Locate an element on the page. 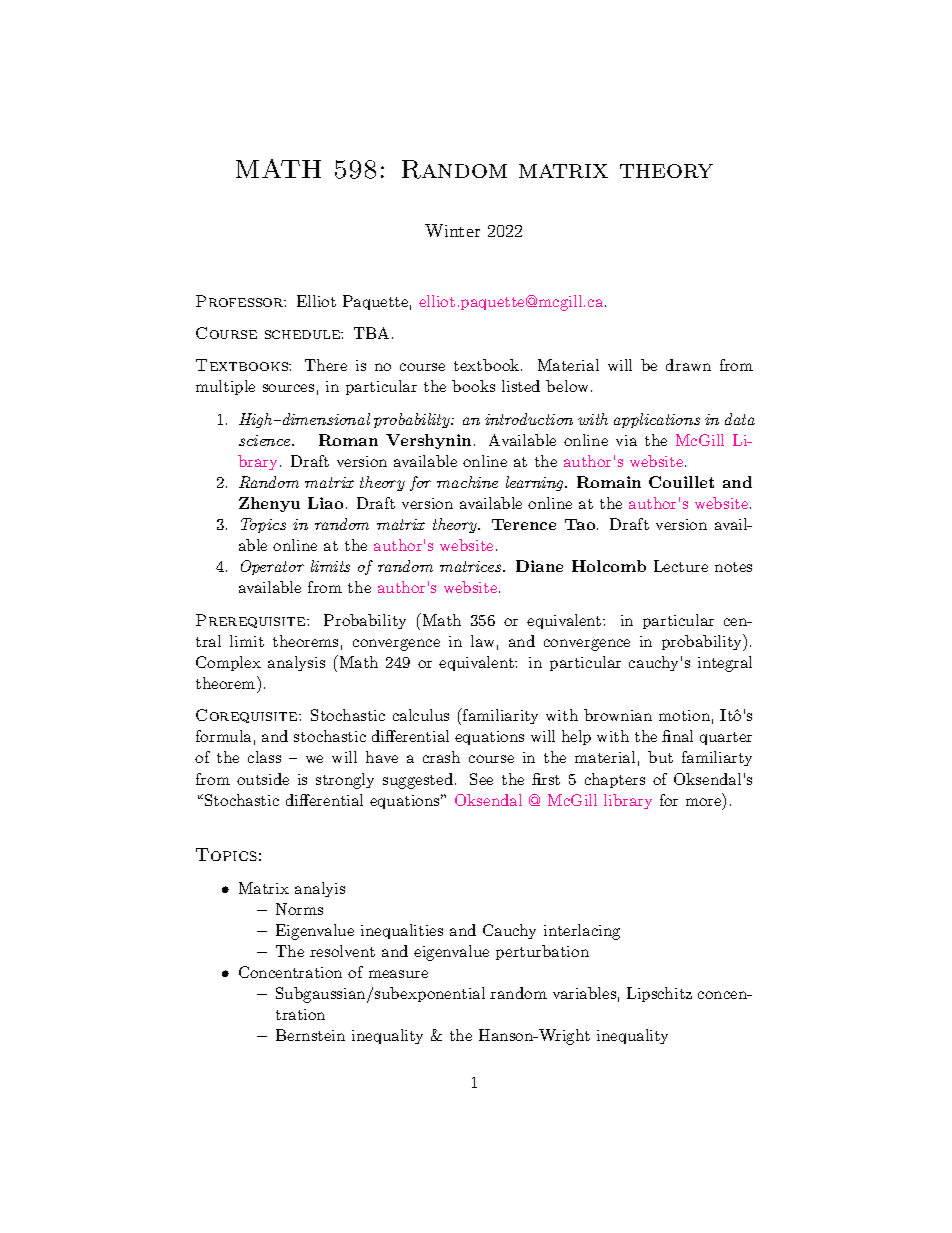 The height and width of the document is (1233, 952). perturbation is located at coordinates (542, 952).
